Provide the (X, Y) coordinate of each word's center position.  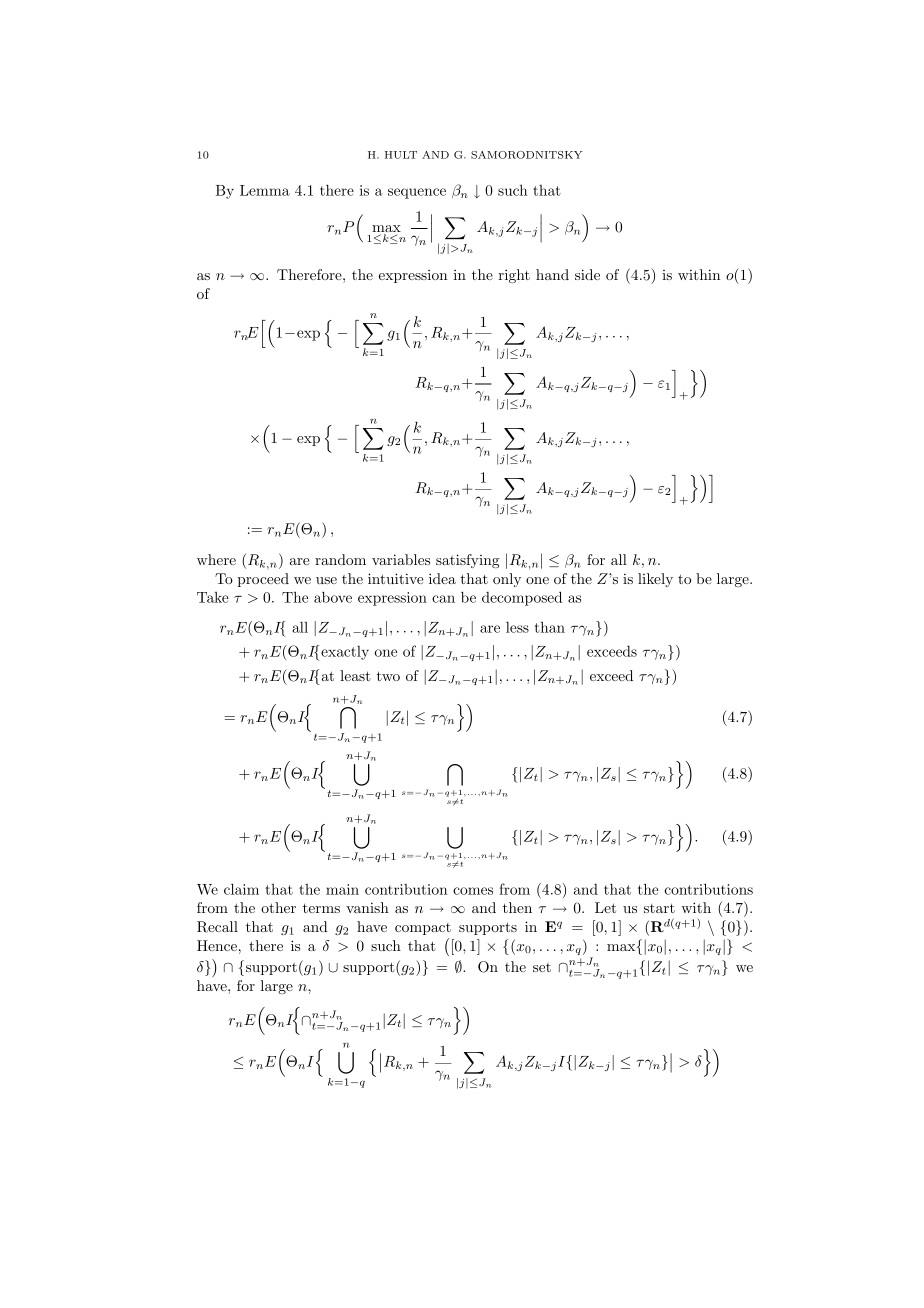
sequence (417, 193)
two (388, 676)
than (550, 627)
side (587, 274)
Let (605, 907)
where (216, 559)
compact (423, 929)
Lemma (265, 190)
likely (655, 580)
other (278, 907)
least (355, 675)
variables (401, 559)
